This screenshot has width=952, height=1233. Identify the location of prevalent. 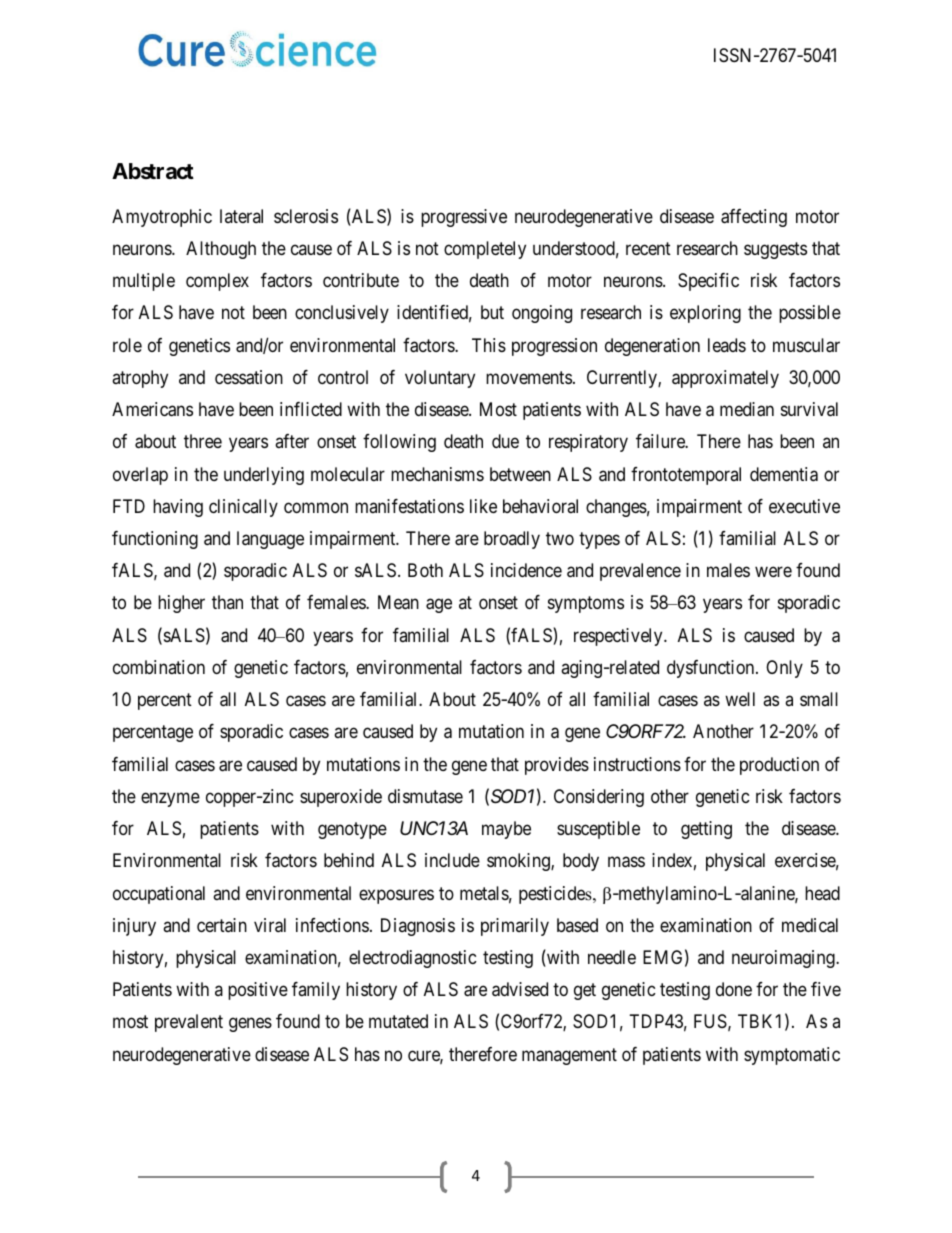
(189, 1023).
